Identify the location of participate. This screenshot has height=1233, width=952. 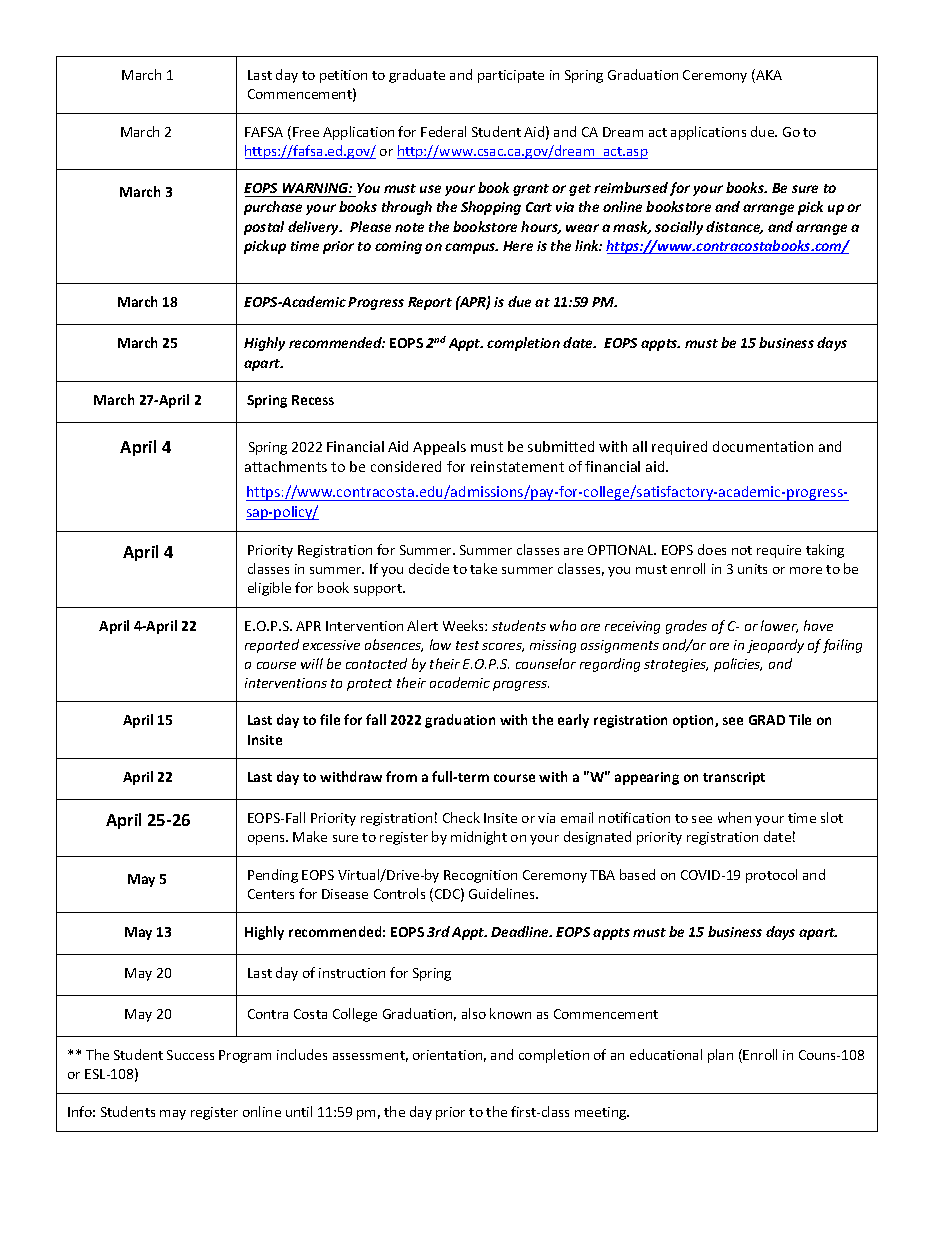
(511, 76).
